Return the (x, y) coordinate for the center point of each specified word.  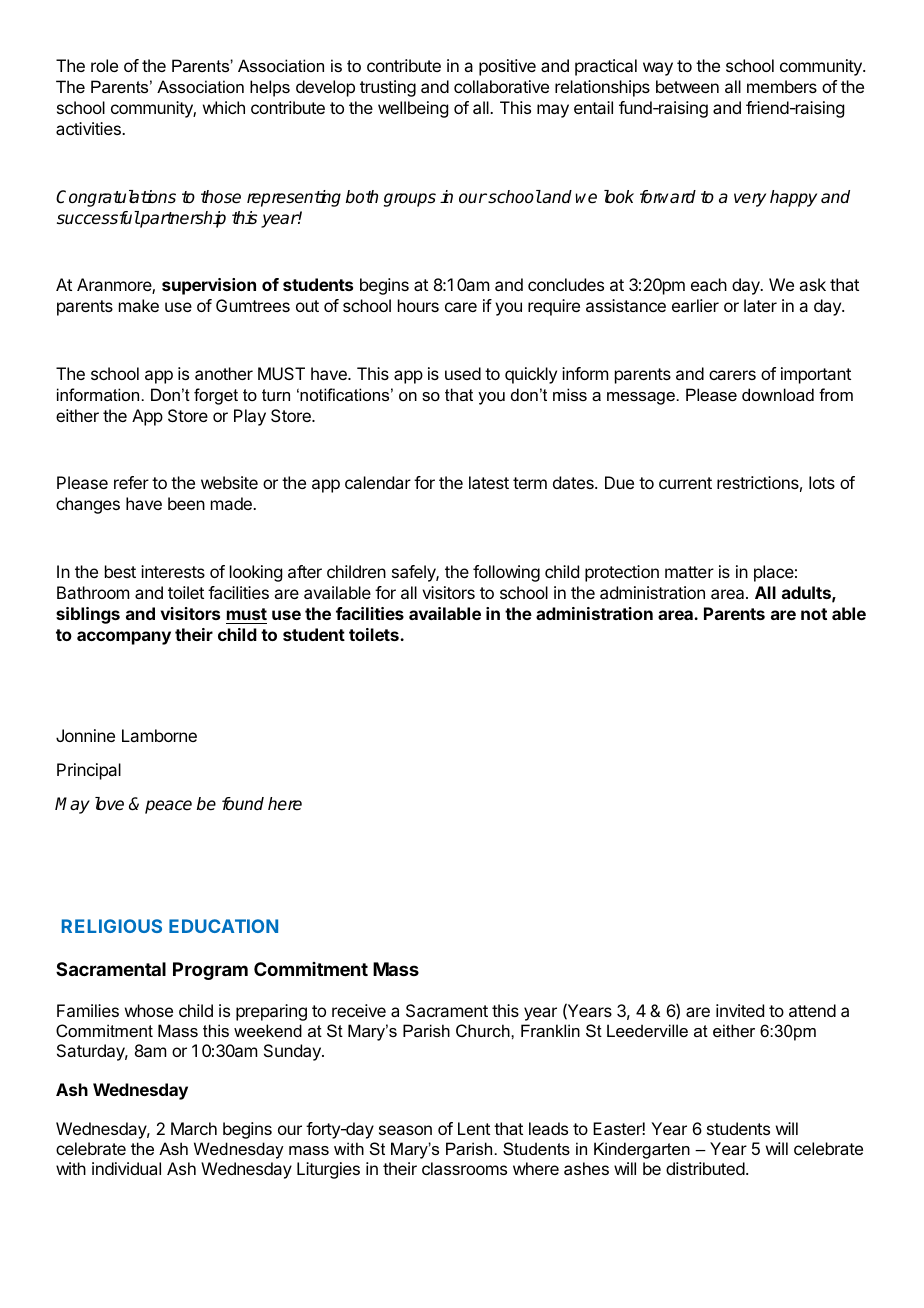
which (224, 107)
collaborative (501, 86)
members (782, 86)
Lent (474, 1128)
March (194, 1128)
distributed (705, 1168)
